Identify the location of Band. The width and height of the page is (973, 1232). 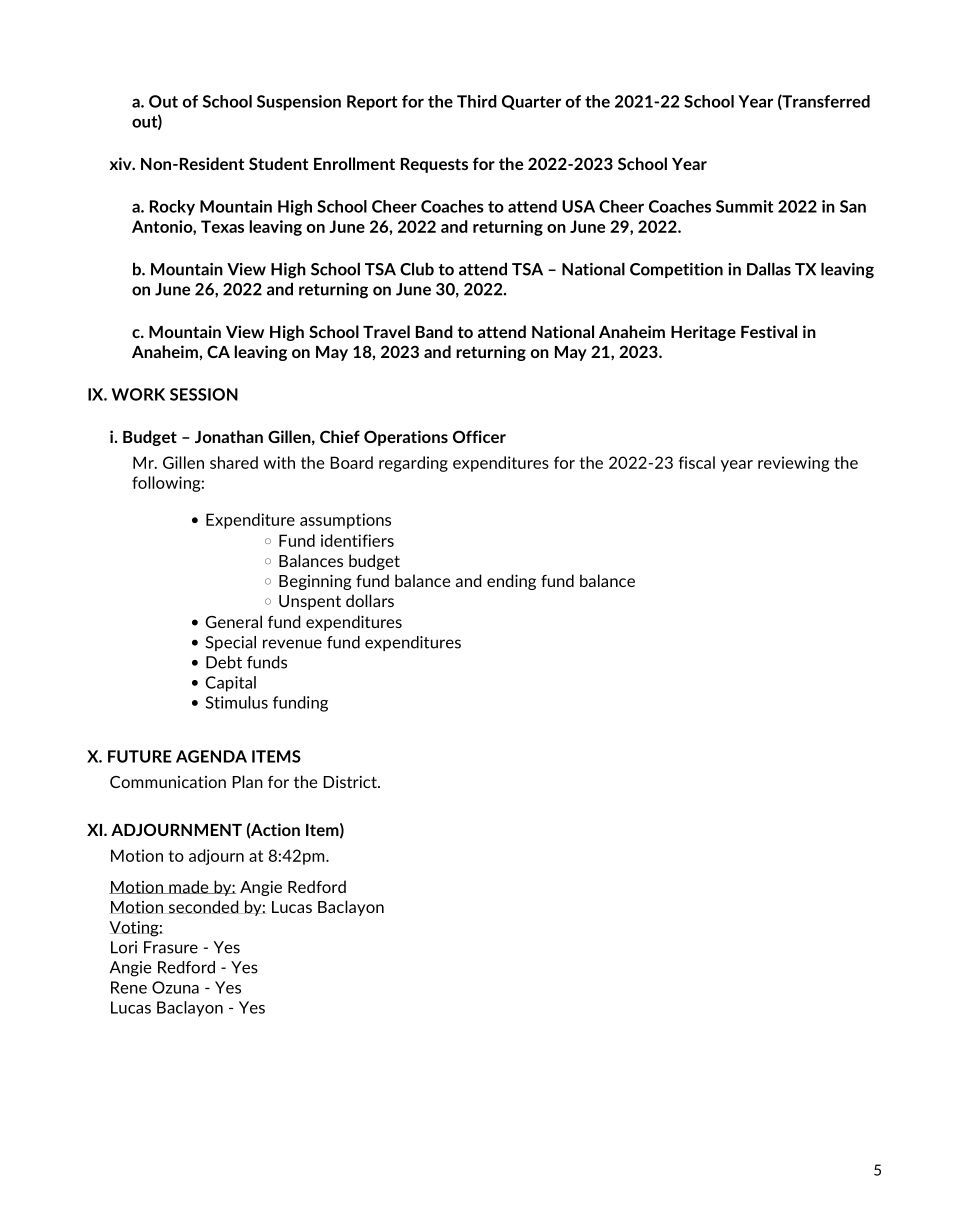
(434, 331).
